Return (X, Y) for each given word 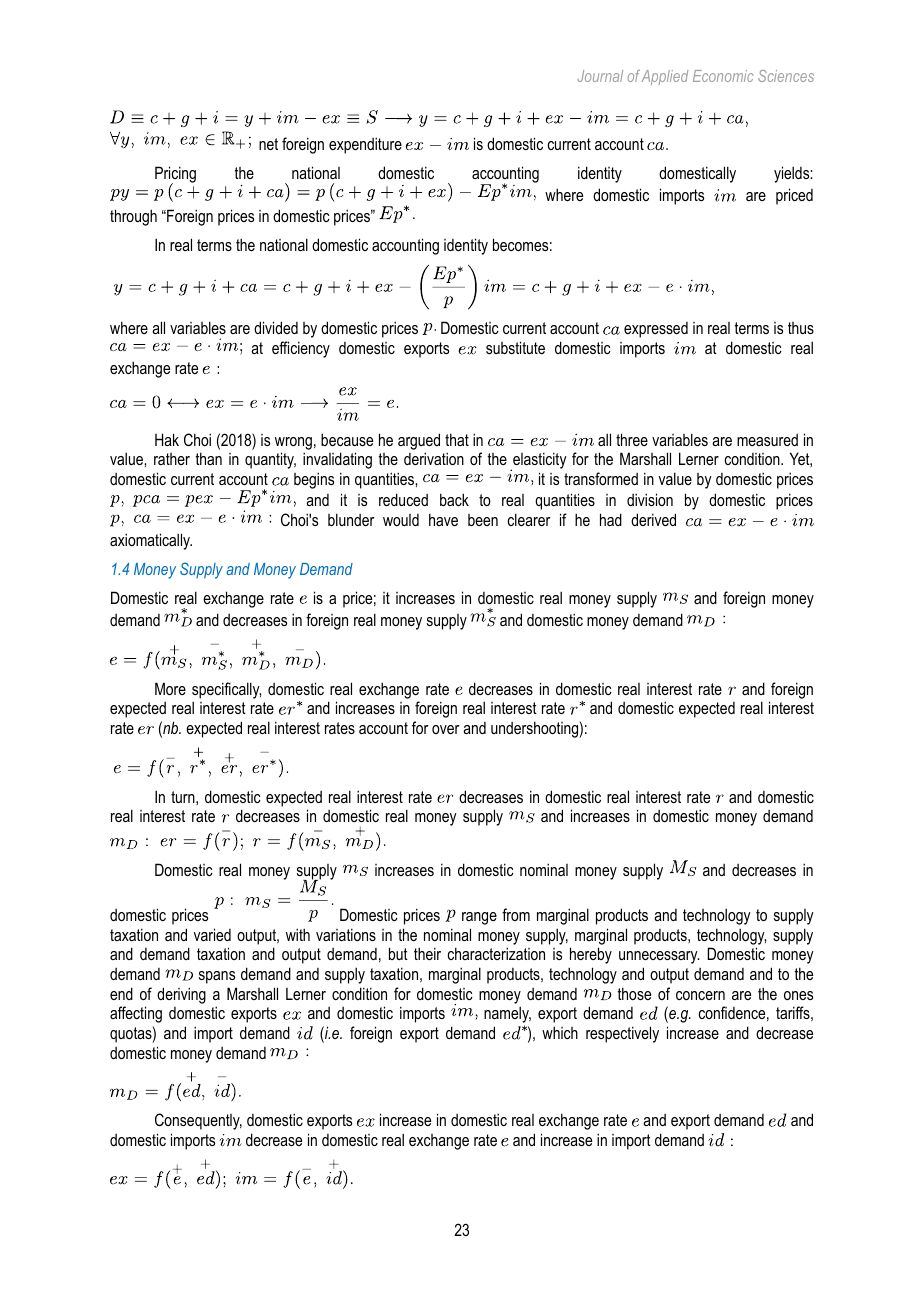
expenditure (365, 145)
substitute (515, 347)
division (650, 499)
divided (276, 327)
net (268, 144)
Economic (723, 76)
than (209, 458)
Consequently (198, 1121)
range (479, 918)
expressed (656, 330)
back (454, 499)
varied (212, 934)
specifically (226, 690)
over (445, 729)
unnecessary (659, 957)
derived (653, 519)
